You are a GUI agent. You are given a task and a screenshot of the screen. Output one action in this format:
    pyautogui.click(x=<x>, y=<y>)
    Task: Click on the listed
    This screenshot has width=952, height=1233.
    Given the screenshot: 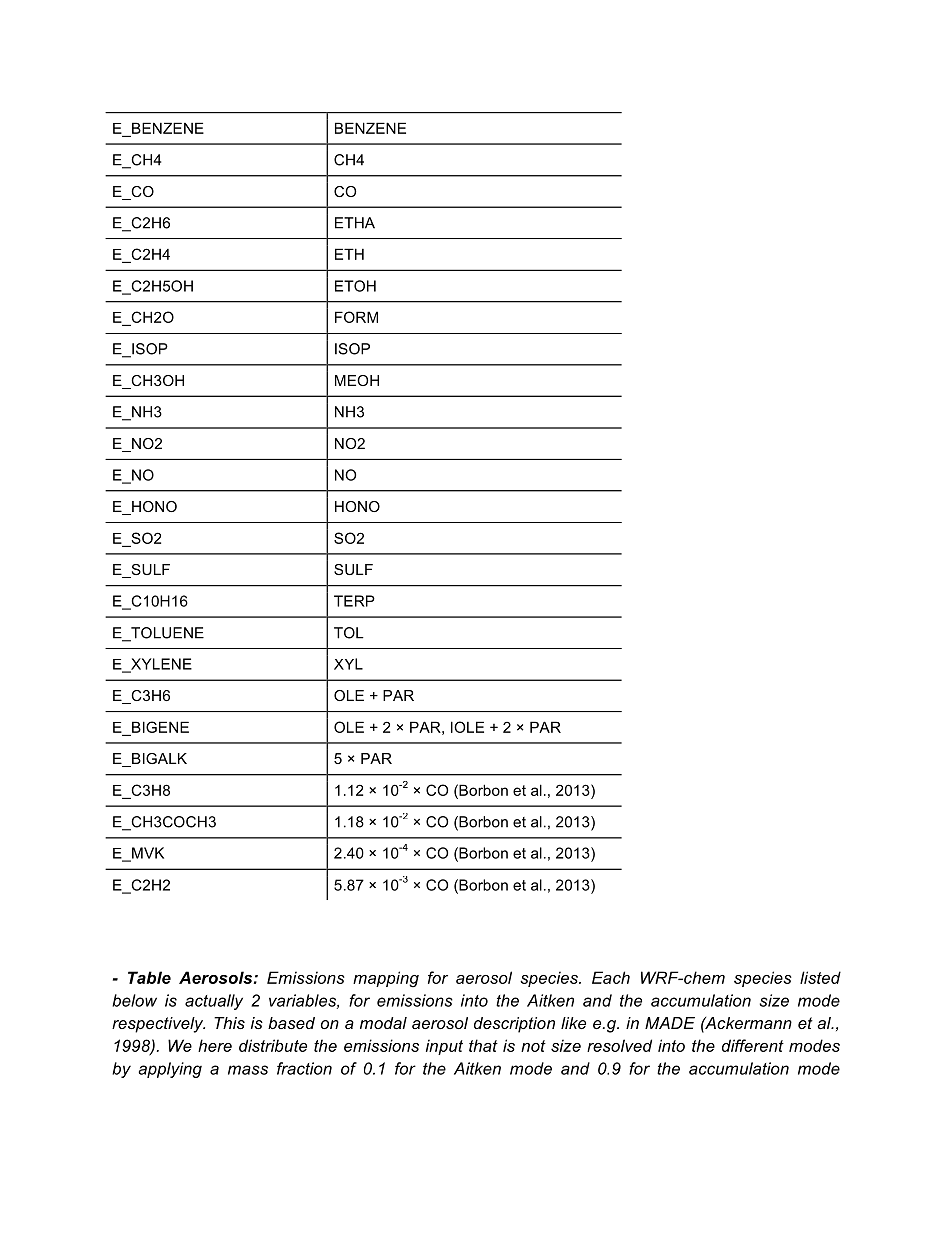 What is the action you would take?
    pyautogui.click(x=820, y=977)
